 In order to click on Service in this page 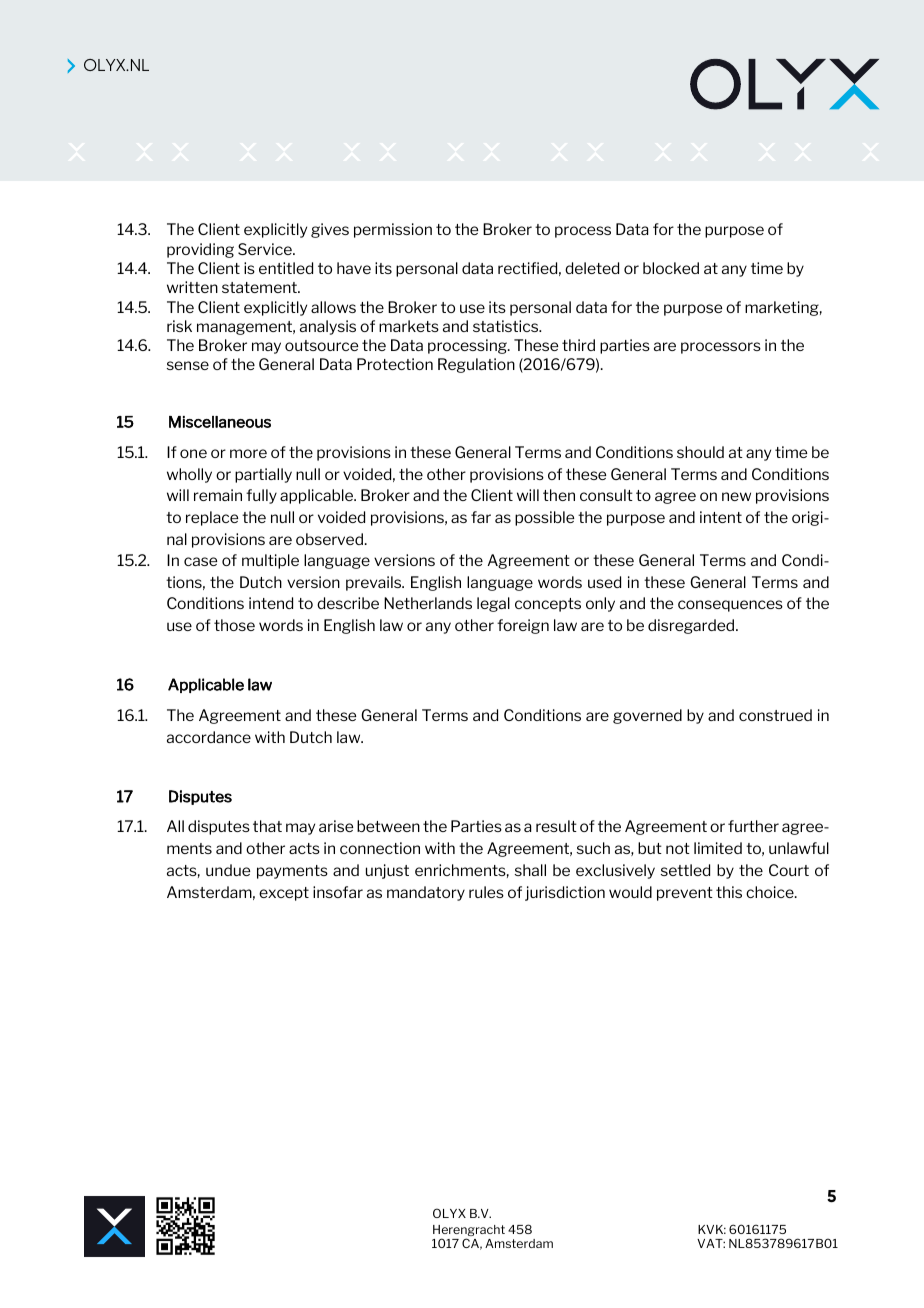, I will do `click(266, 249)`.
